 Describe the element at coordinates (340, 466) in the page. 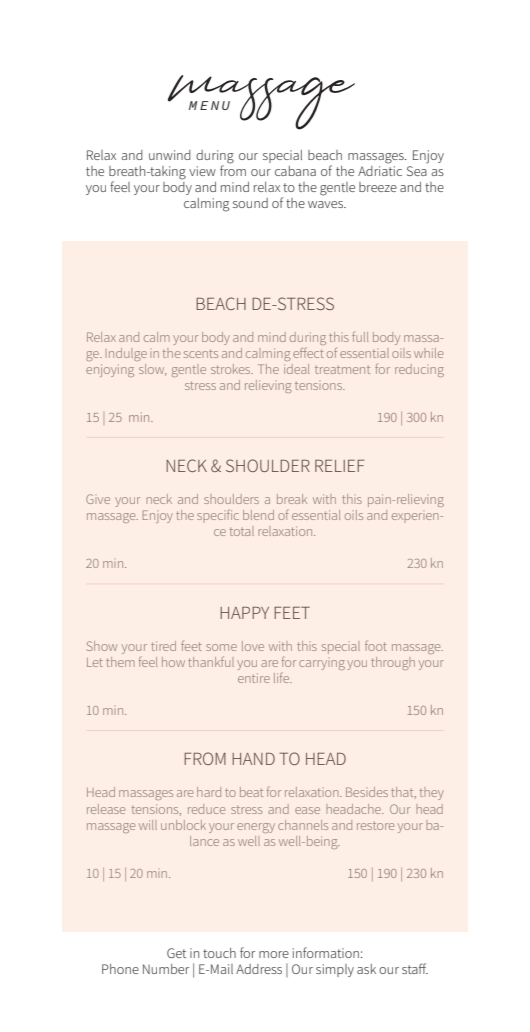

I see `RELIEF` at that location.
